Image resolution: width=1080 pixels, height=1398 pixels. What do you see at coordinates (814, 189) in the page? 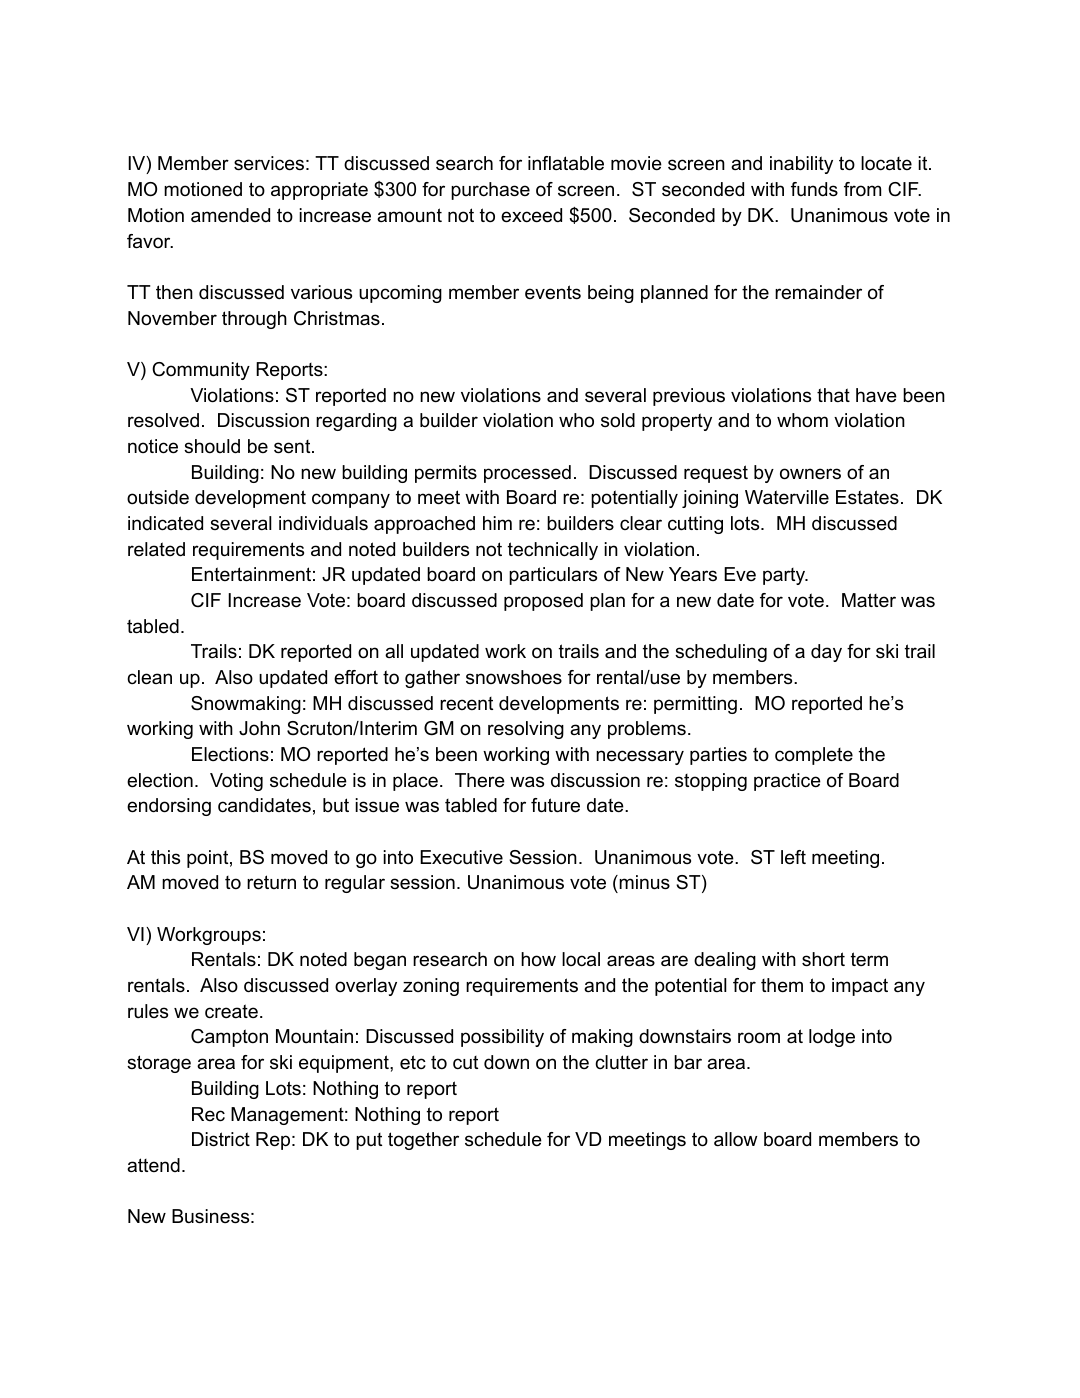
I see `funds` at bounding box center [814, 189].
